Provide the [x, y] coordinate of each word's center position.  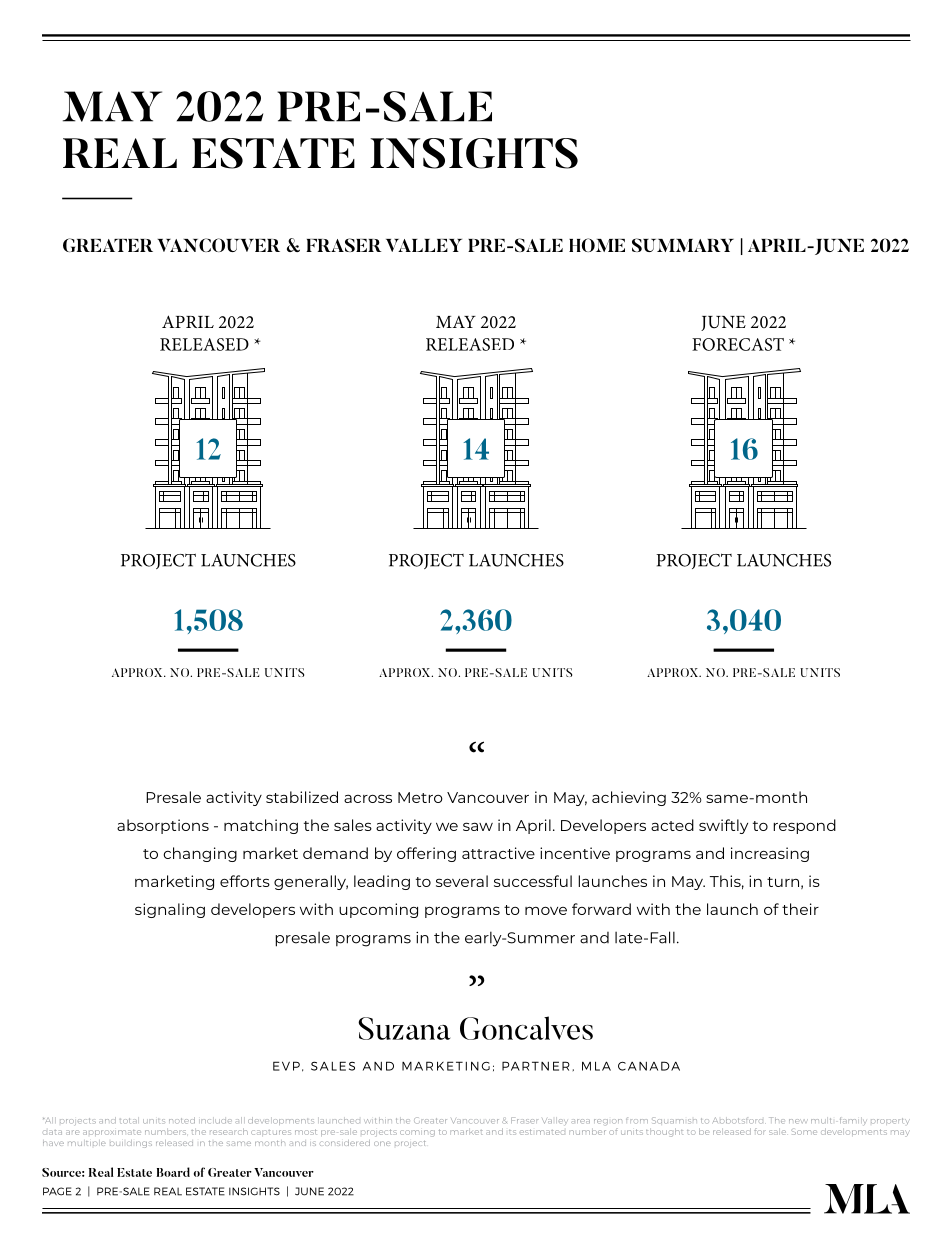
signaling [170, 910]
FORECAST [738, 344]
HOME [597, 245]
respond [804, 826]
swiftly [723, 826]
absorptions [163, 826]
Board [173, 1172]
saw [478, 826]
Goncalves [526, 1028]
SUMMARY [683, 245]
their [800, 909]
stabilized [302, 797]
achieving [629, 798]
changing [200, 854]
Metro [420, 797]
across [368, 798]
